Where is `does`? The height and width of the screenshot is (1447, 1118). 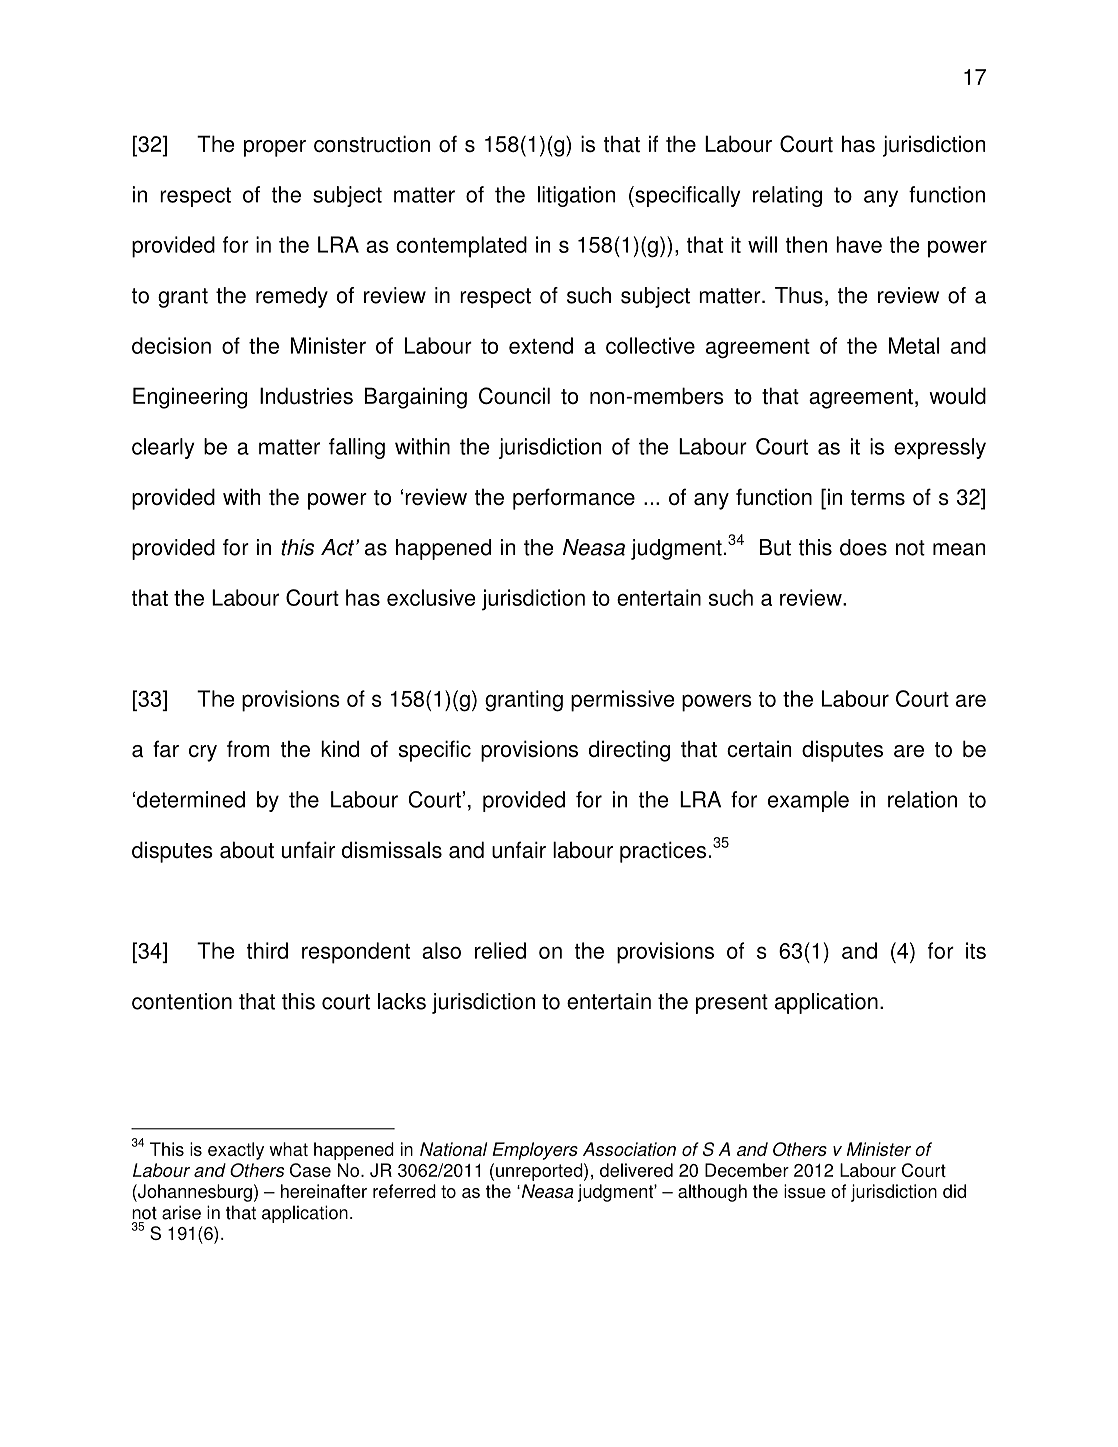
does is located at coordinates (863, 547).
